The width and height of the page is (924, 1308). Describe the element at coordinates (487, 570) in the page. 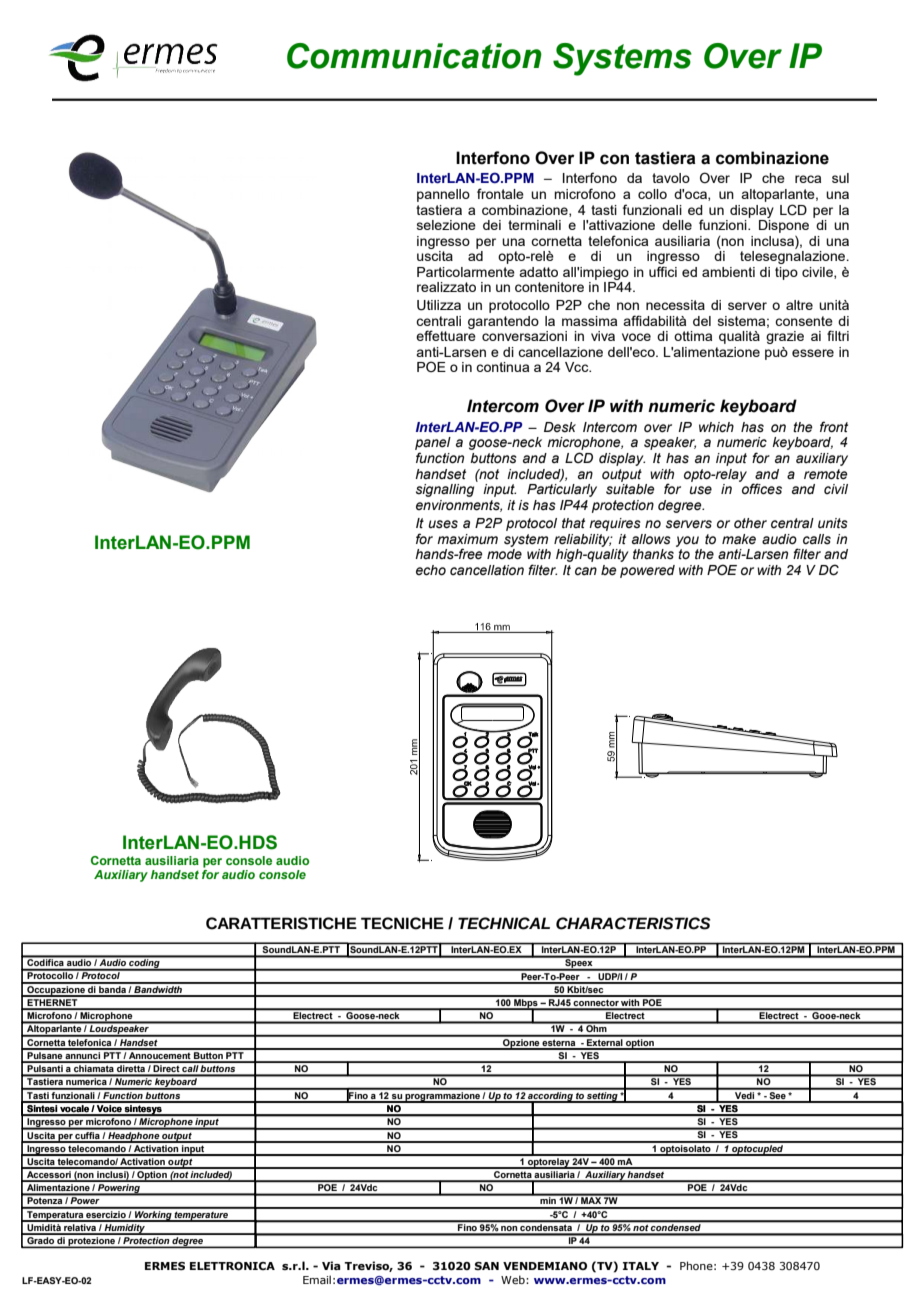

I see `cancellation` at that location.
